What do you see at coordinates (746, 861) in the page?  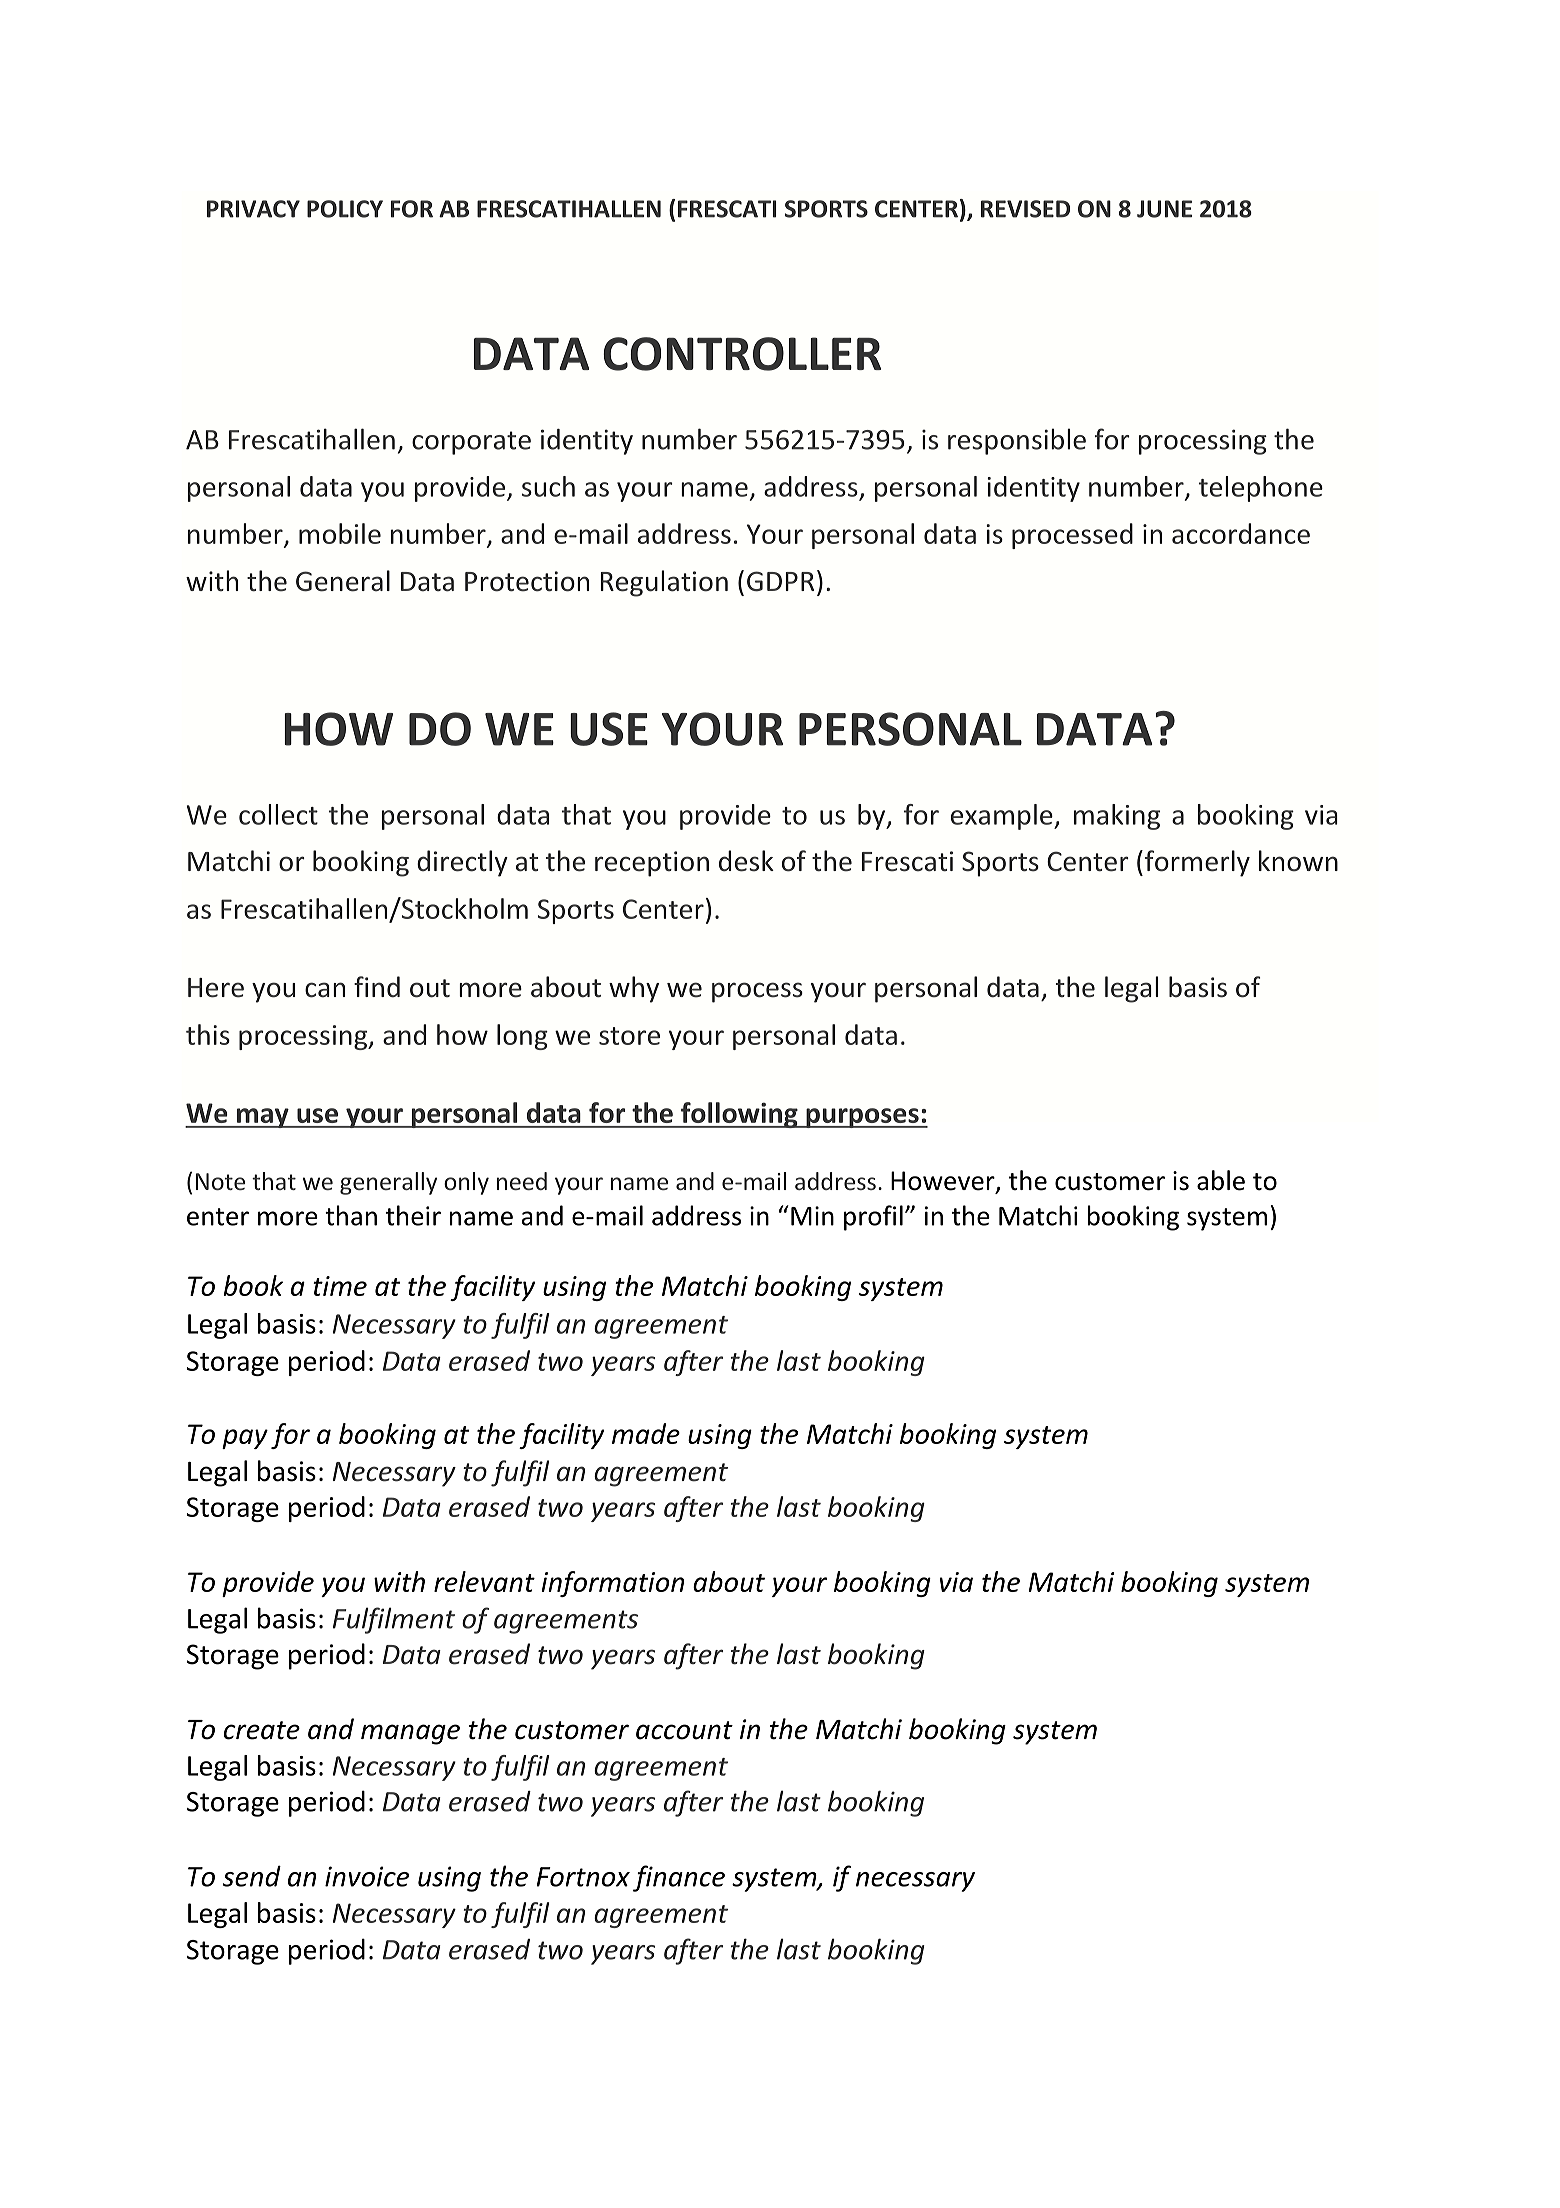 I see `desk` at bounding box center [746, 861].
